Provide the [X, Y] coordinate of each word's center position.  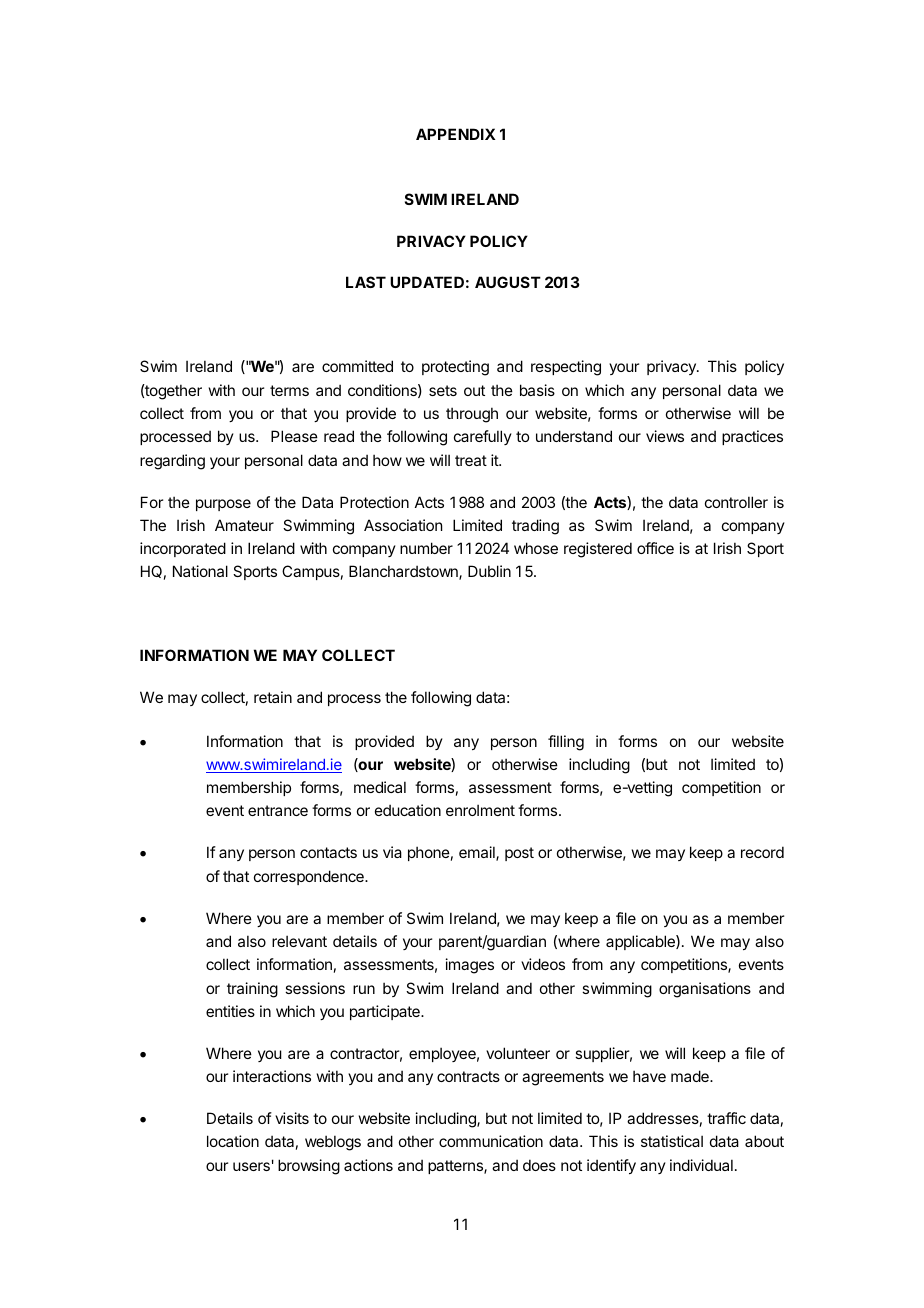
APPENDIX [456, 134]
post [519, 854]
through [472, 415]
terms [289, 390]
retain [273, 697]
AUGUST [508, 282]
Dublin [489, 571]
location [233, 1141]
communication [491, 1141]
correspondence [310, 877]
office [655, 548]
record [762, 852]
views [665, 436]
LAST [366, 282]
